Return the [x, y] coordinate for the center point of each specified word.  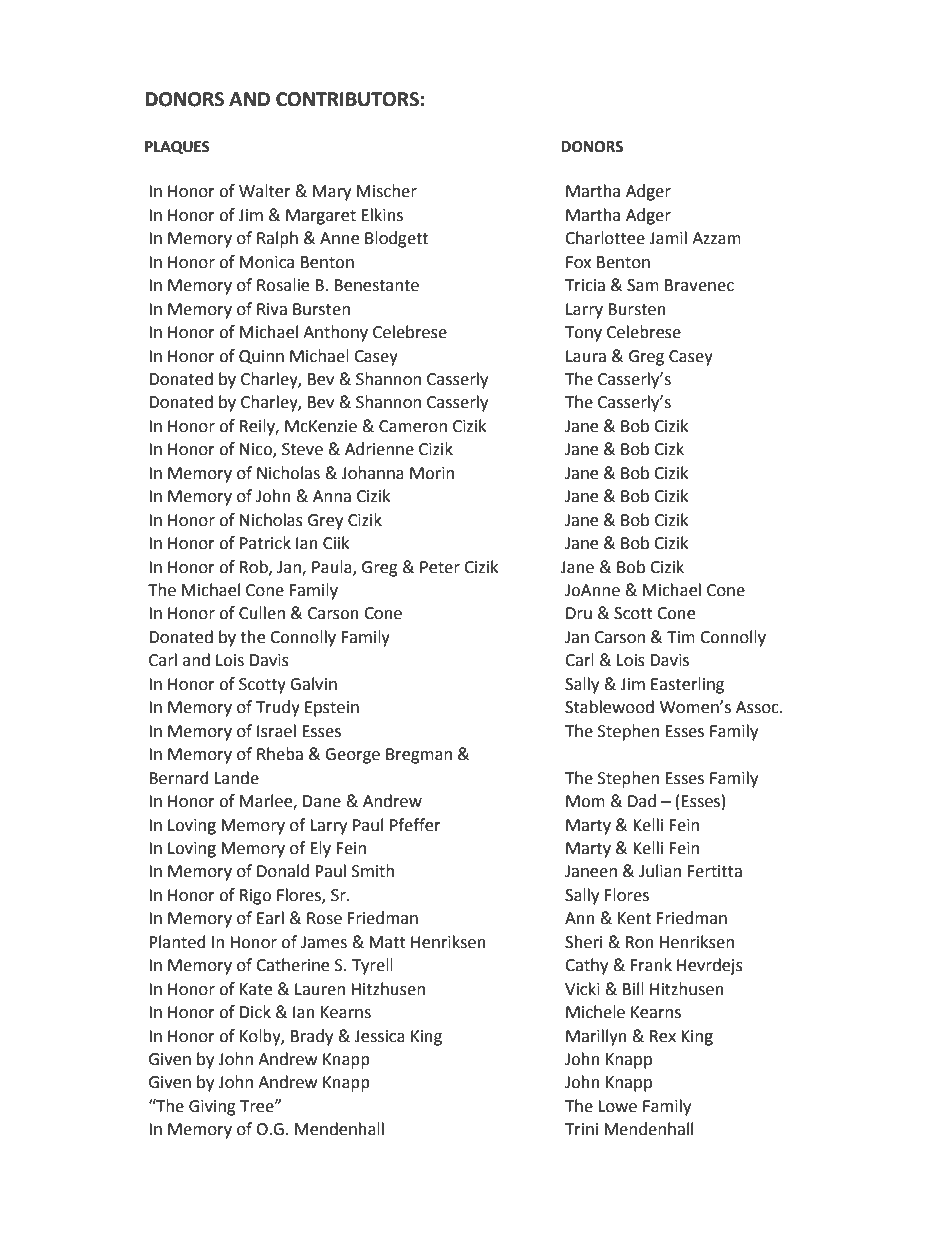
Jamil [668, 238]
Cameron [413, 426]
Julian [660, 871]
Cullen [262, 613]
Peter [440, 567]
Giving [212, 1108]
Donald [283, 871]
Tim [681, 637]
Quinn [261, 357]
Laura [586, 356]
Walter [265, 191]
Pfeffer [415, 825]
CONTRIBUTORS [347, 99]
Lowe [617, 1106]
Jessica [379, 1036]
